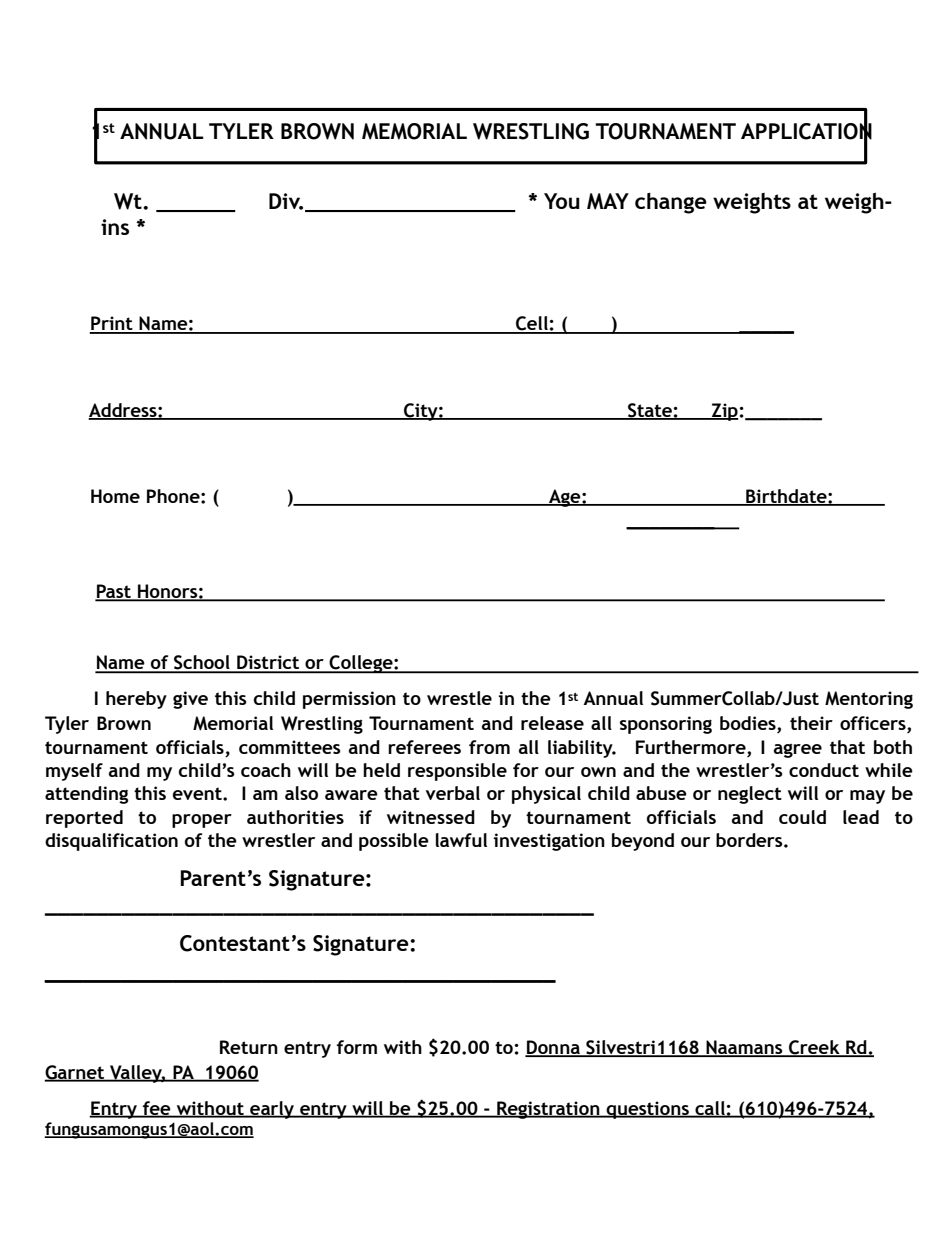 The image size is (952, 1233). What do you see at coordinates (112, 324) in the image?
I see `Print` at bounding box center [112, 324].
